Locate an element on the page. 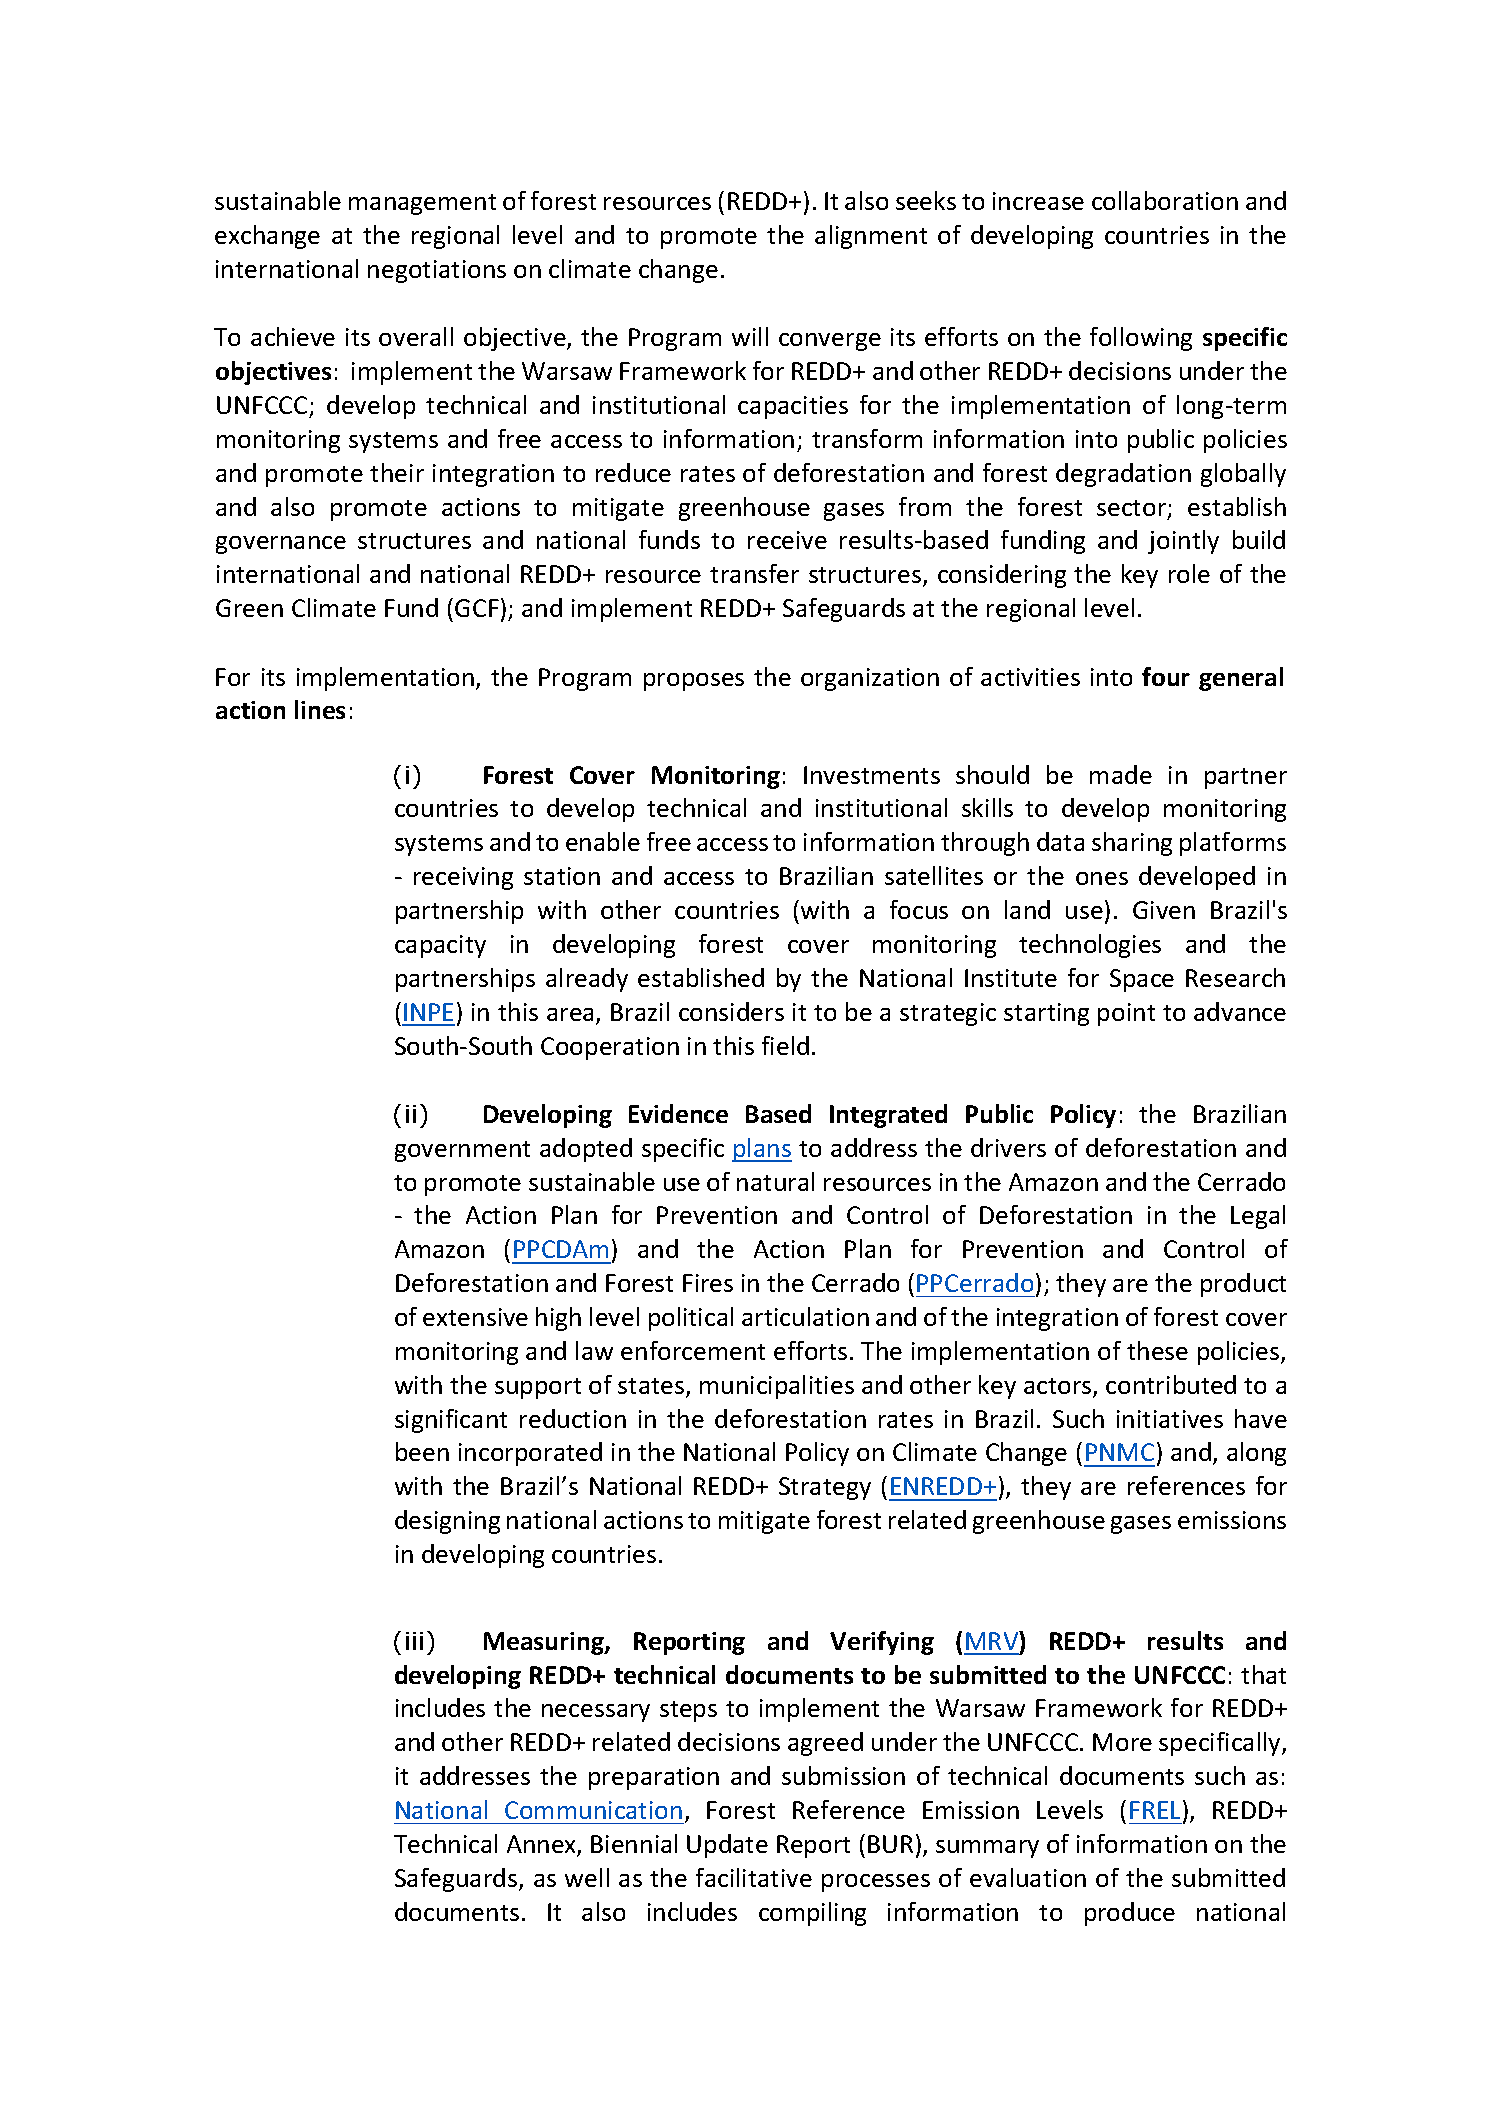 This document has height=2122, width=1500. Update is located at coordinates (727, 1846).
